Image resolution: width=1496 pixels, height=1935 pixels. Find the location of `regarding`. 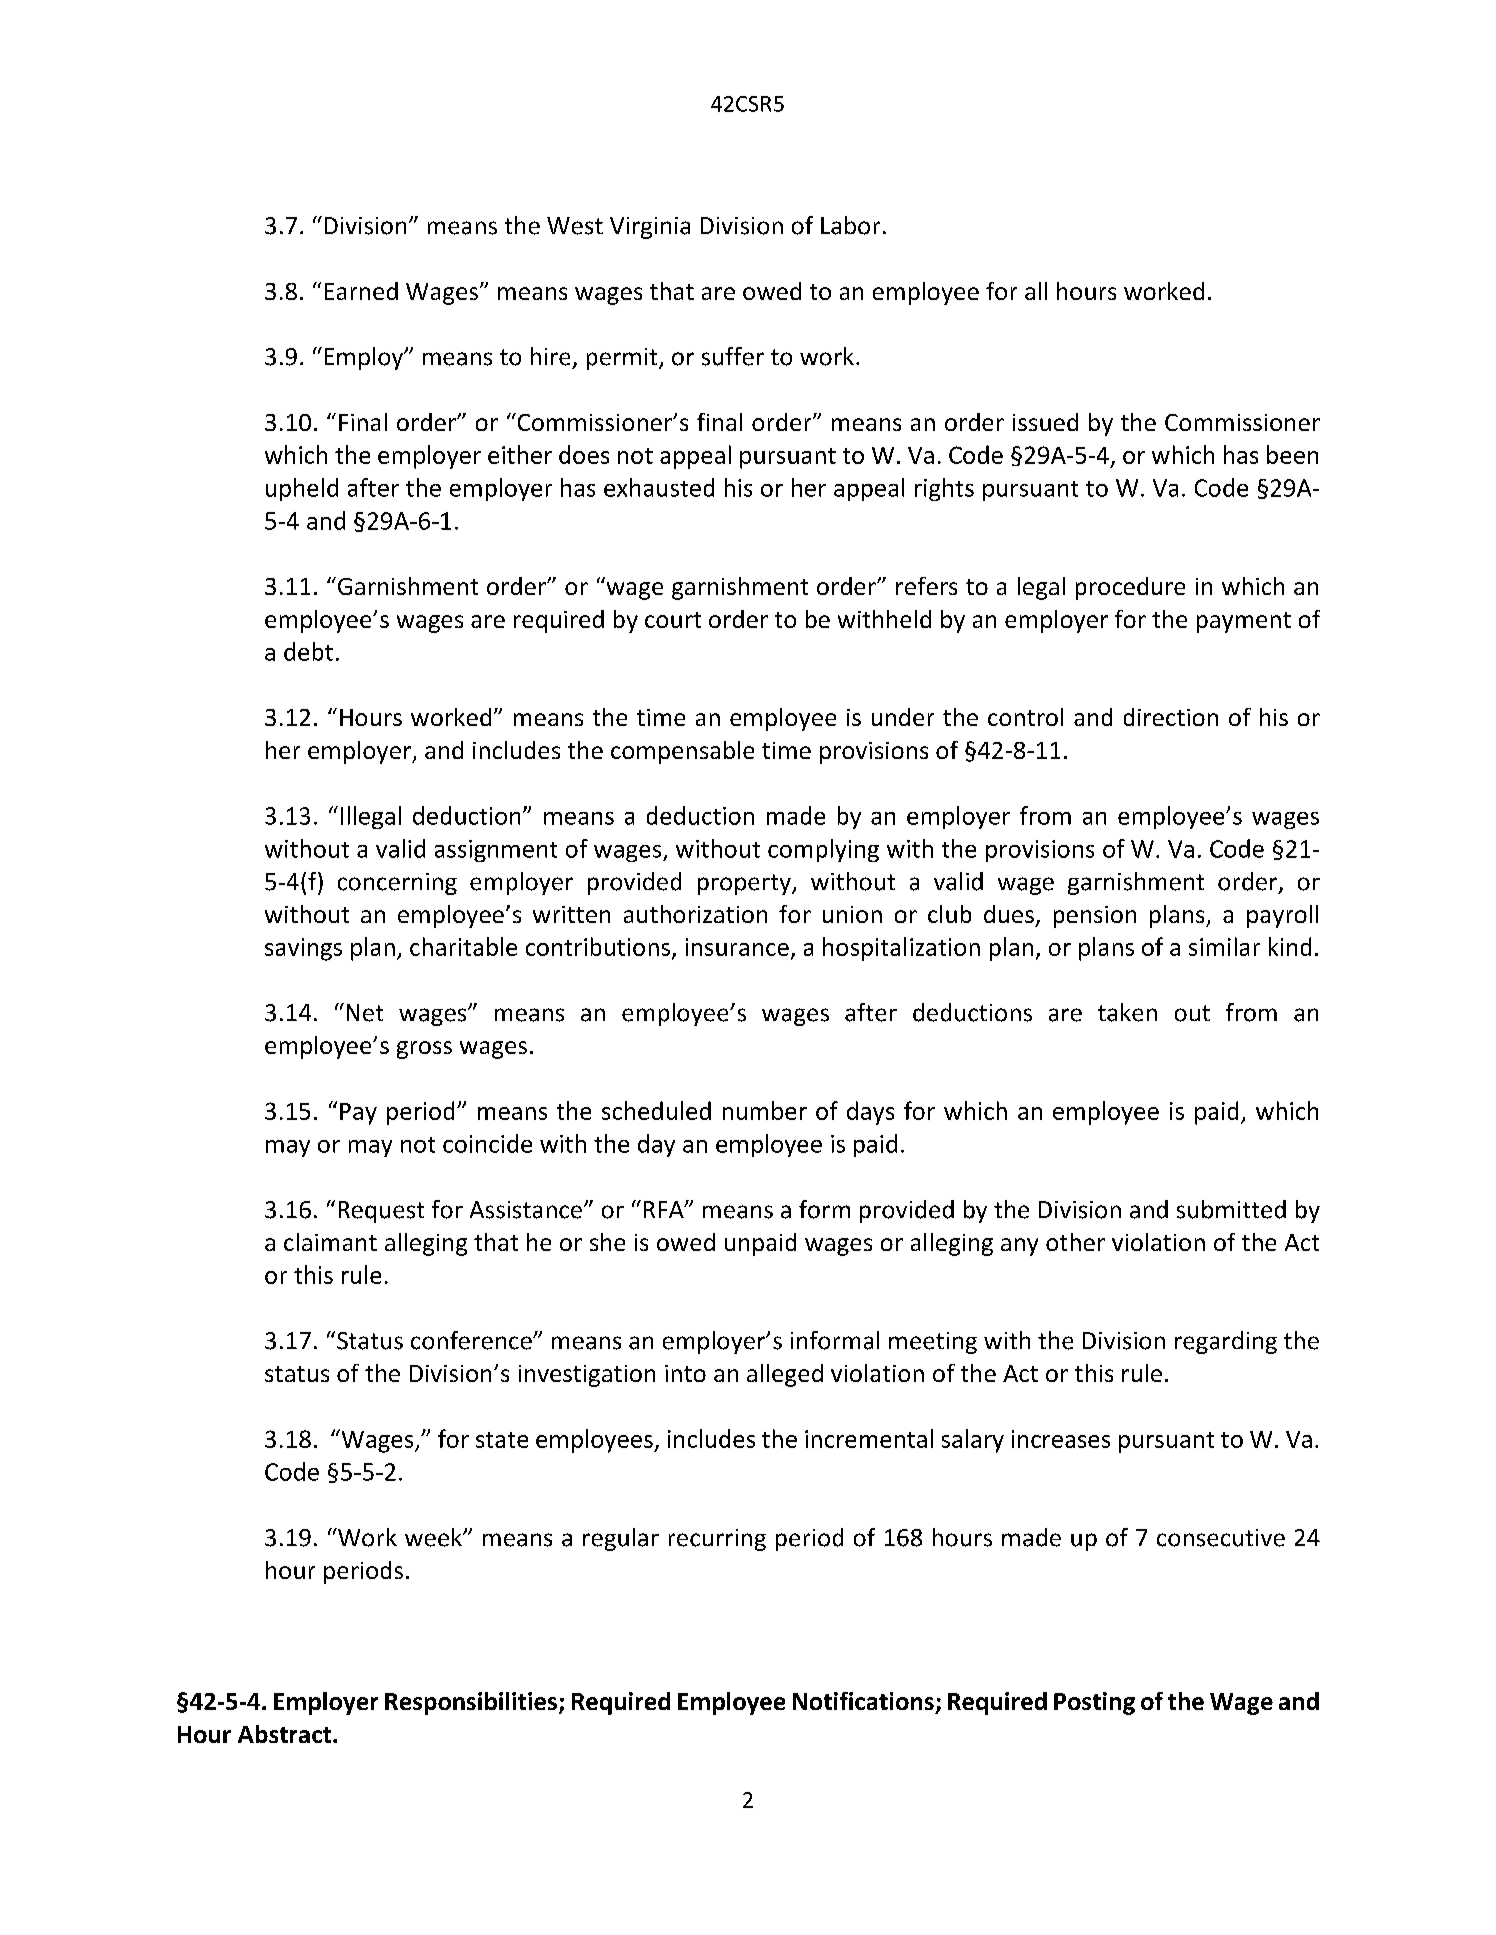

regarding is located at coordinates (1226, 1342).
